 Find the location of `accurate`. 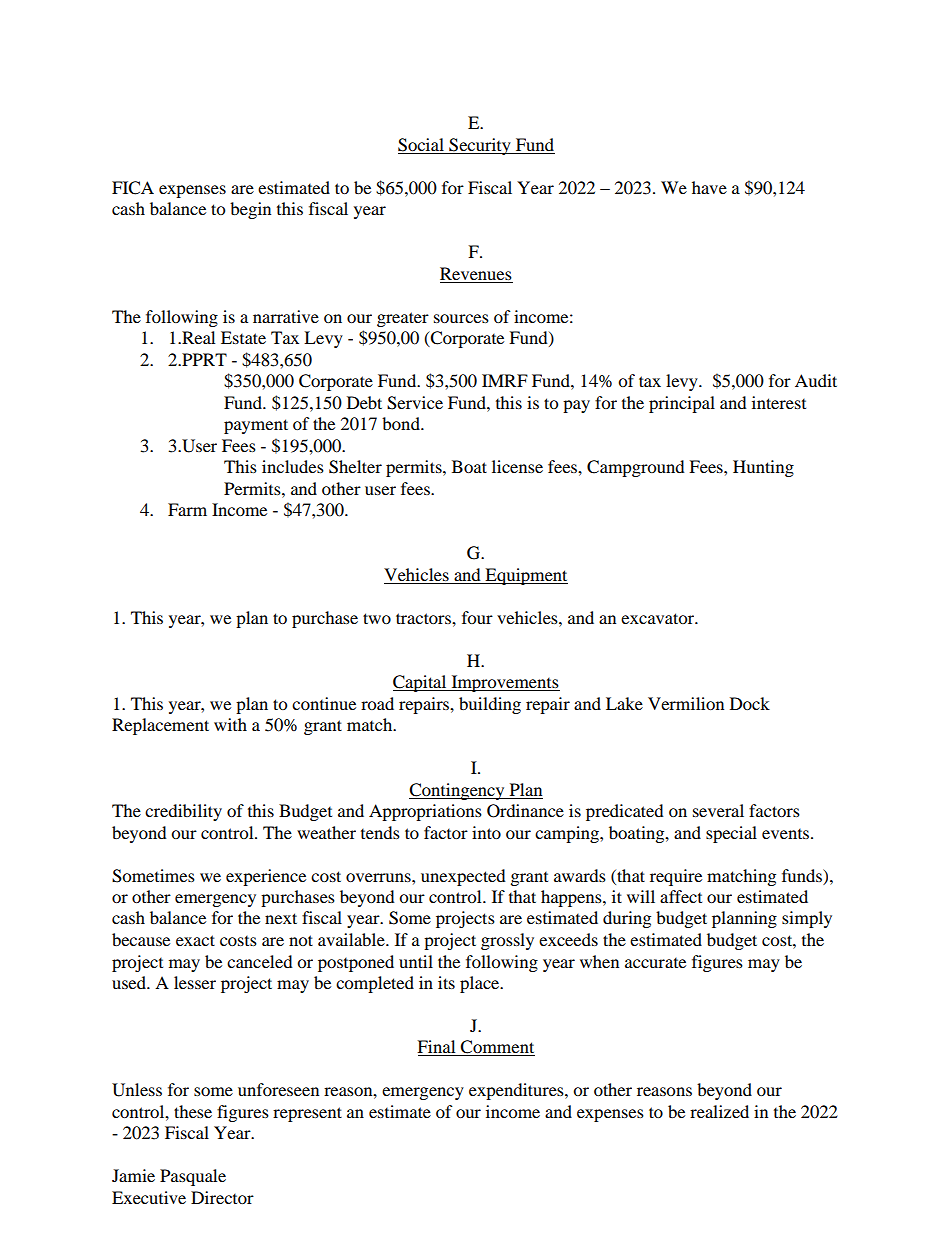

accurate is located at coordinates (655, 963).
